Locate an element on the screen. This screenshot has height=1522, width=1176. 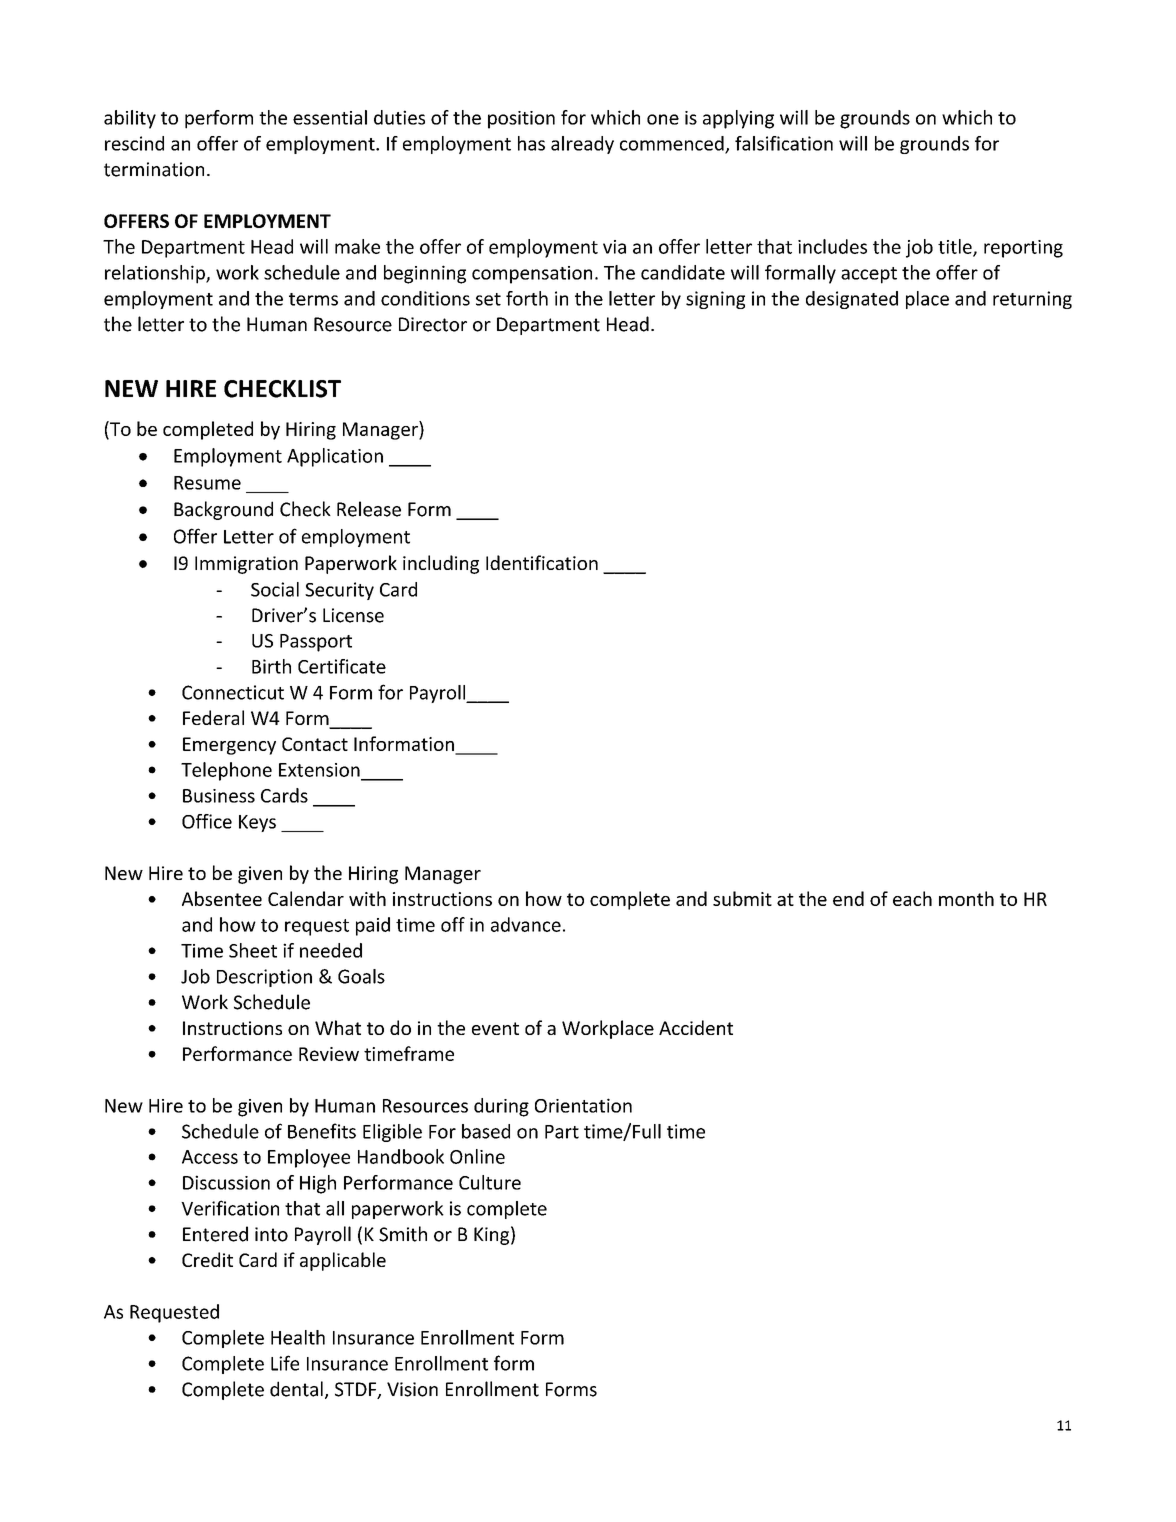
Life is located at coordinates (285, 1363).
